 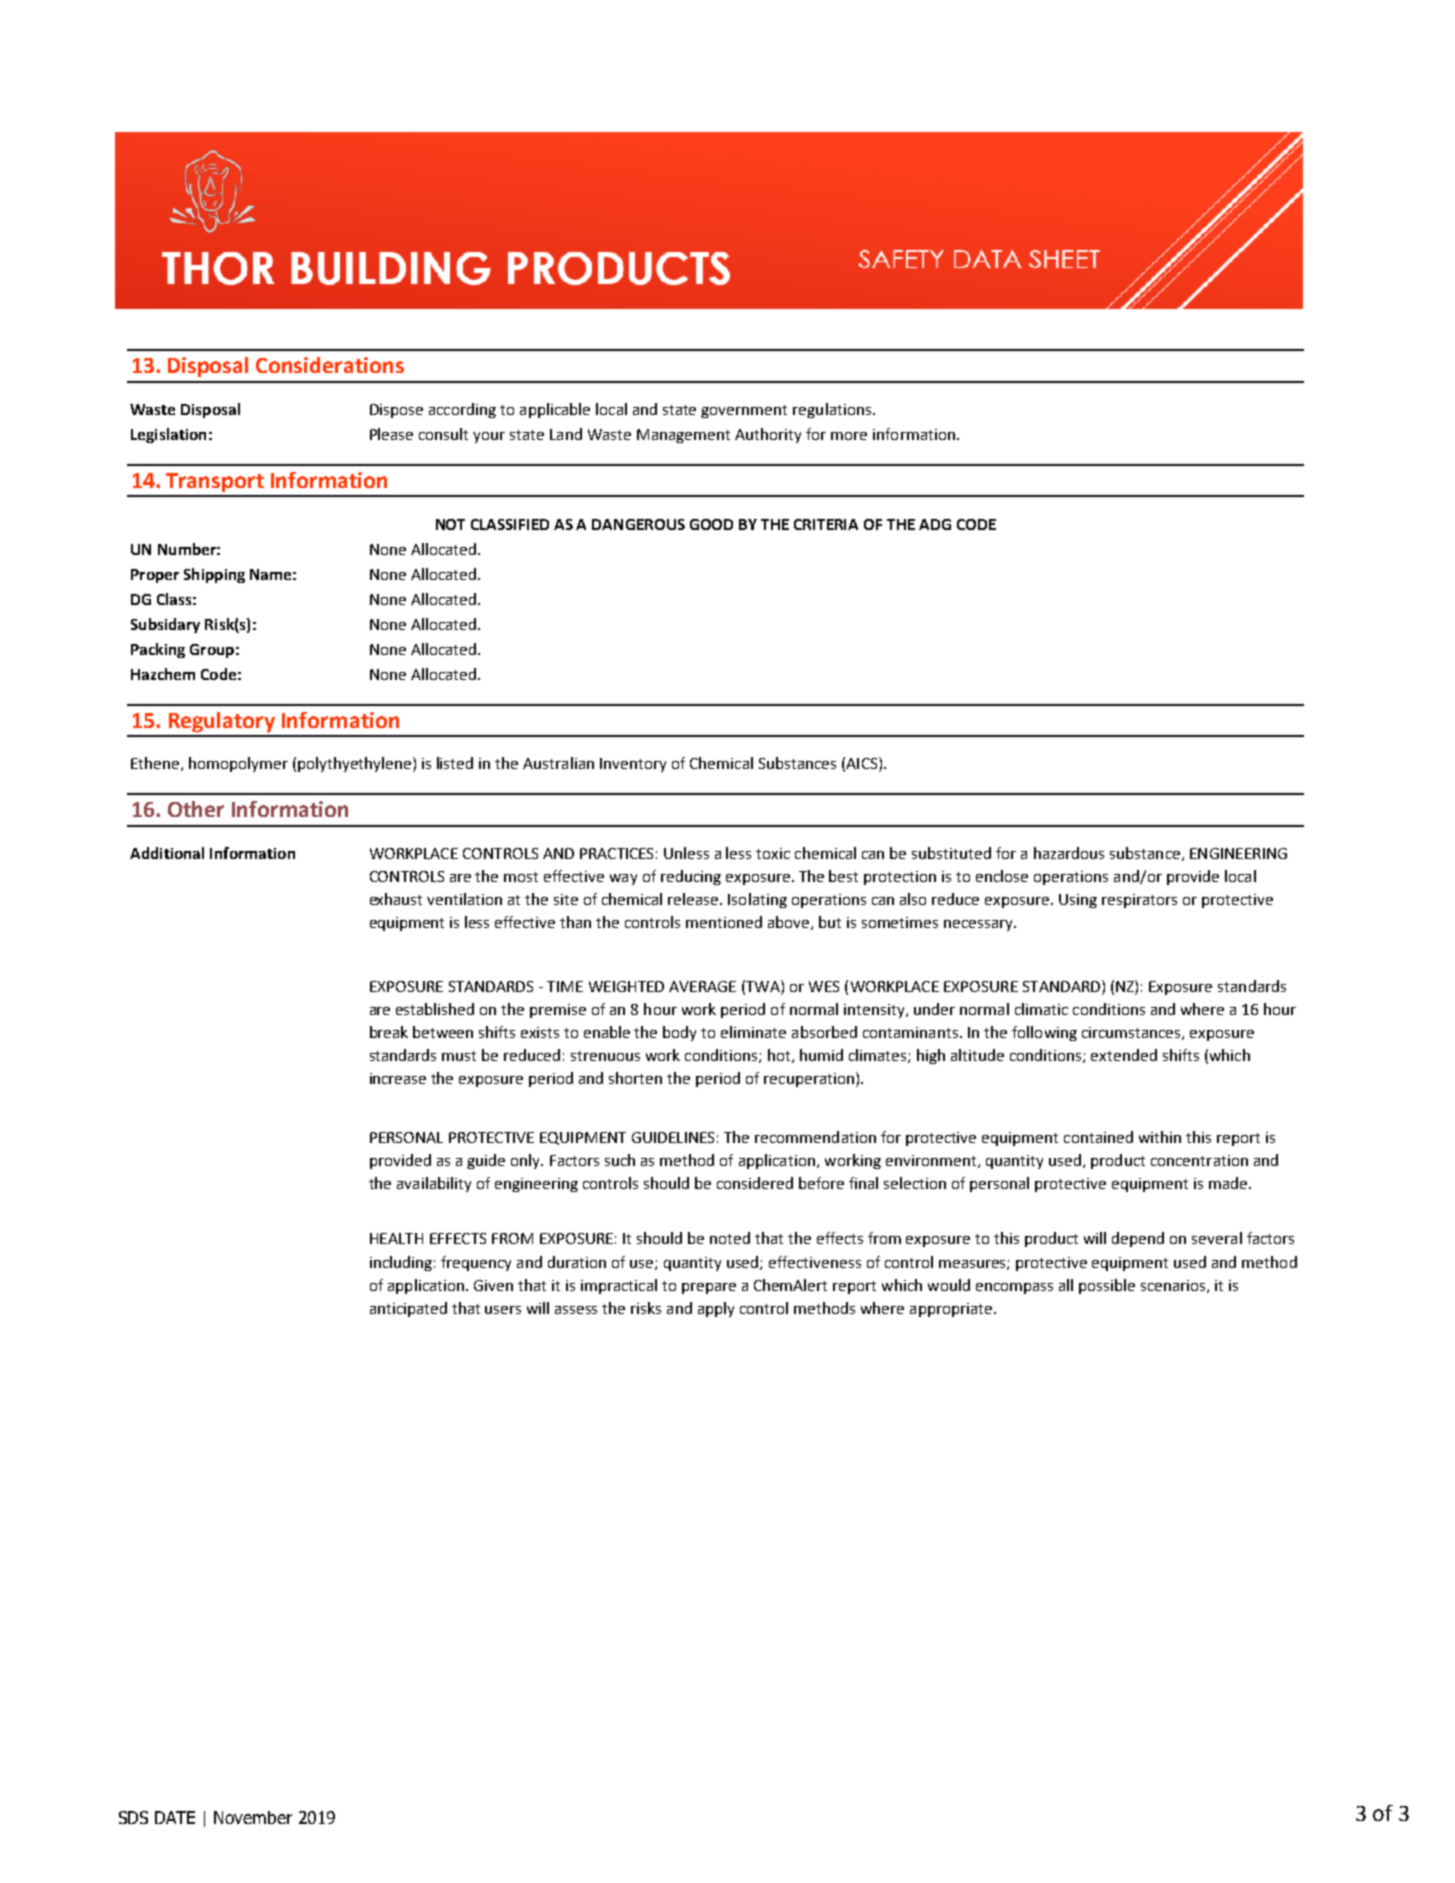 I want to click on Inventory, so click(x=633, y=765).
